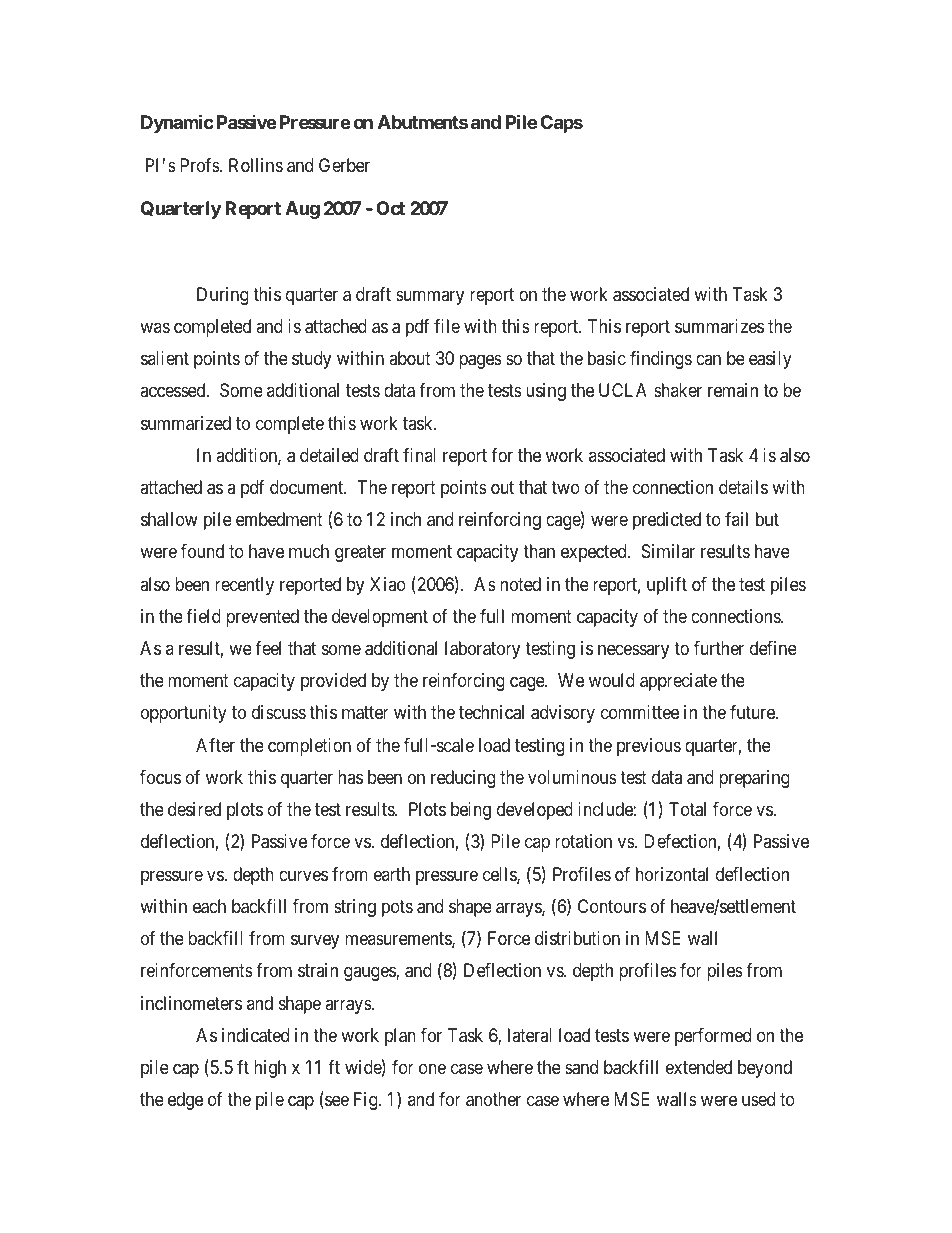 Image resolution: width=952 pixels, height=1233 pixels. What do you see at coordinates (667, 586) in the screenshot?
I see `uplift` at bounding box center [667, 586].
